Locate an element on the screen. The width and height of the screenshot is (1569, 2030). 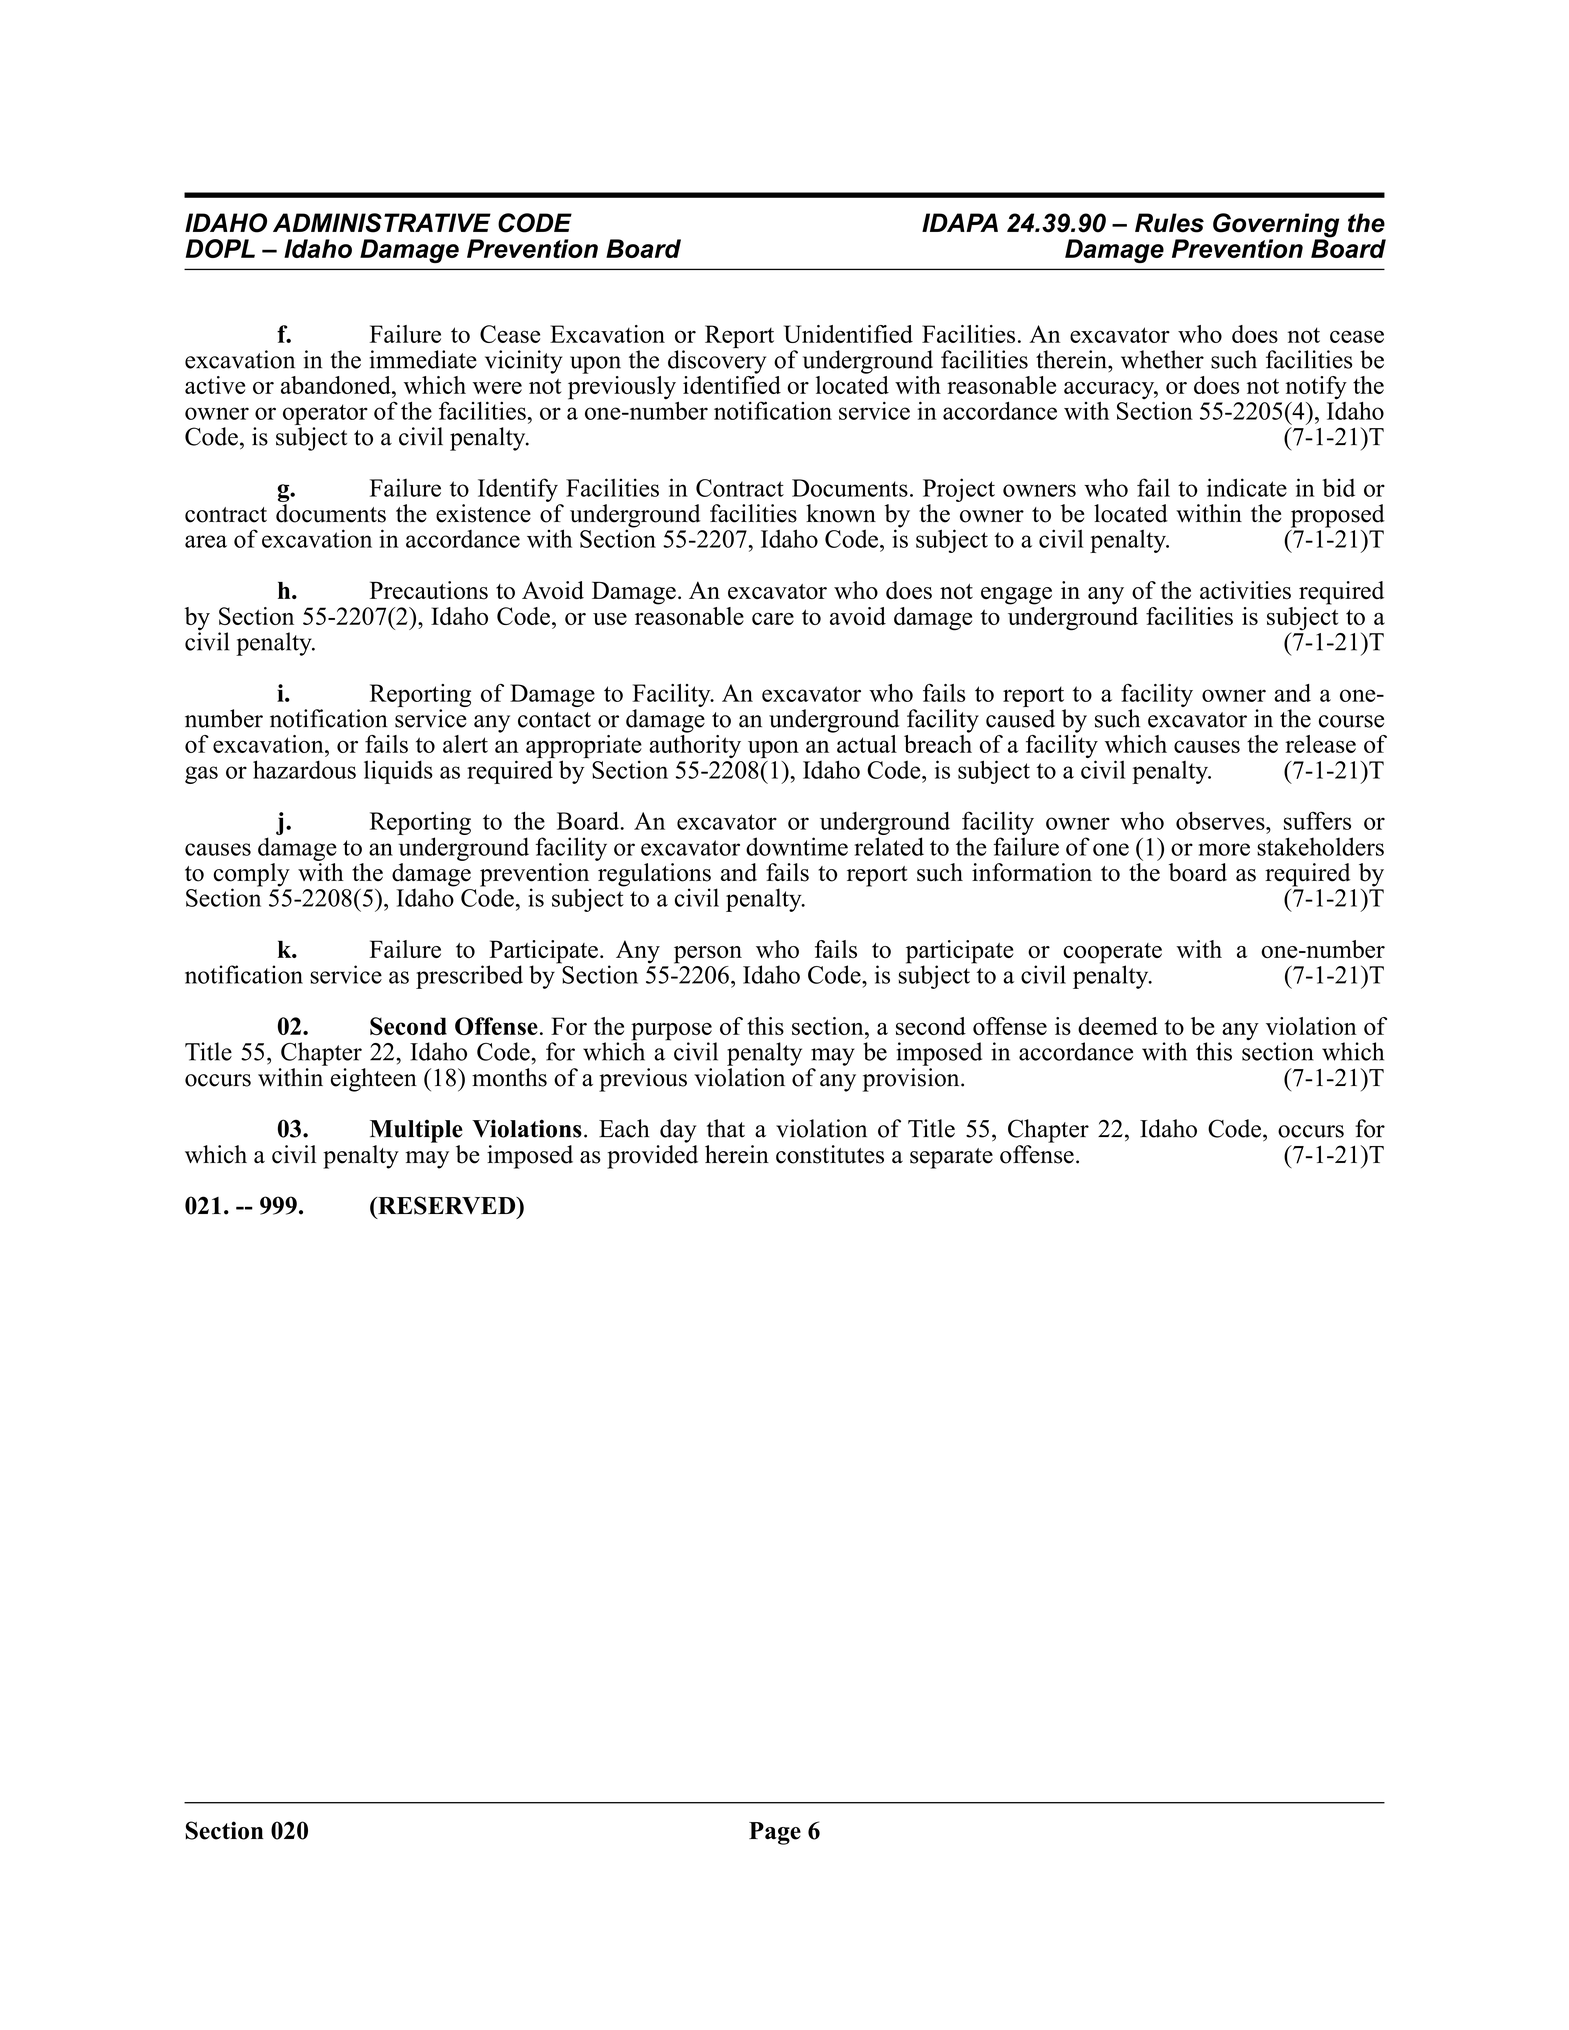
constitutes is located at coordinates (830, 1154).
